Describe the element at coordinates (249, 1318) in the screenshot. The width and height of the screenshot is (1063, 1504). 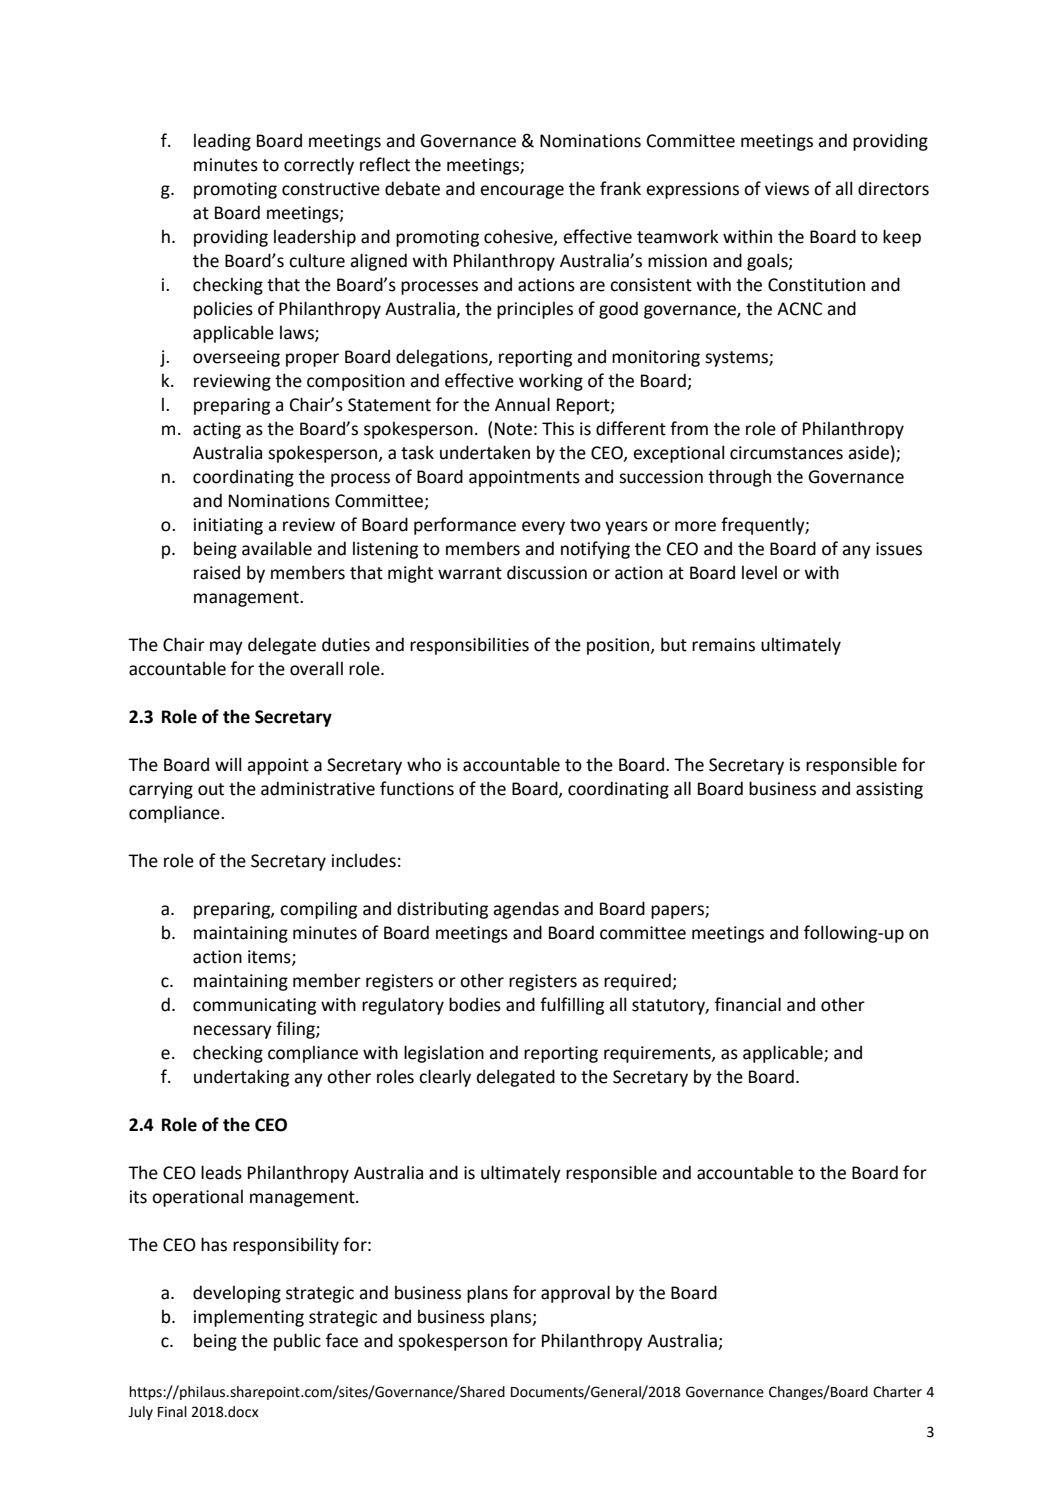
I see `implementing` at that location.
